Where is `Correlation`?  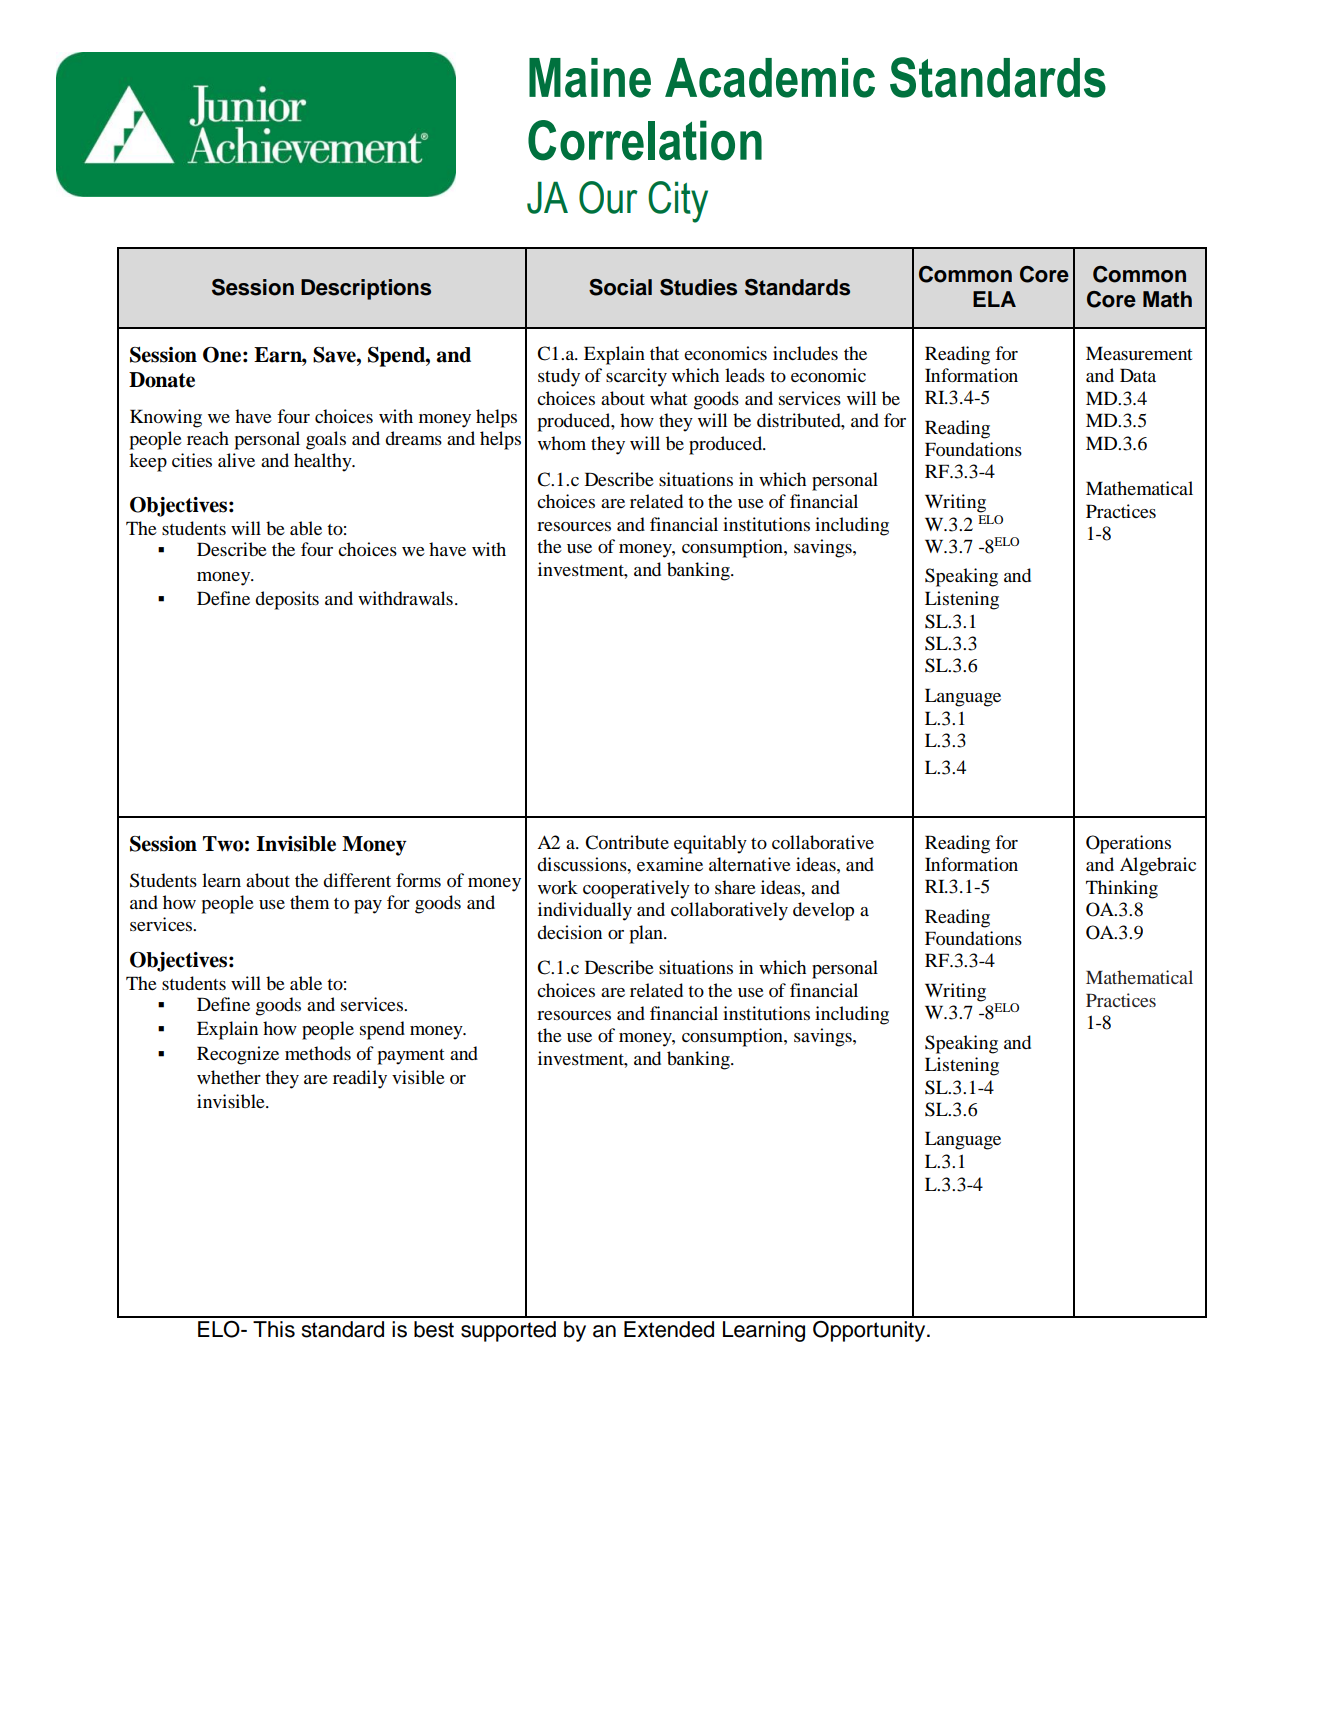
Correlation is located at coordinates (645, 140).
